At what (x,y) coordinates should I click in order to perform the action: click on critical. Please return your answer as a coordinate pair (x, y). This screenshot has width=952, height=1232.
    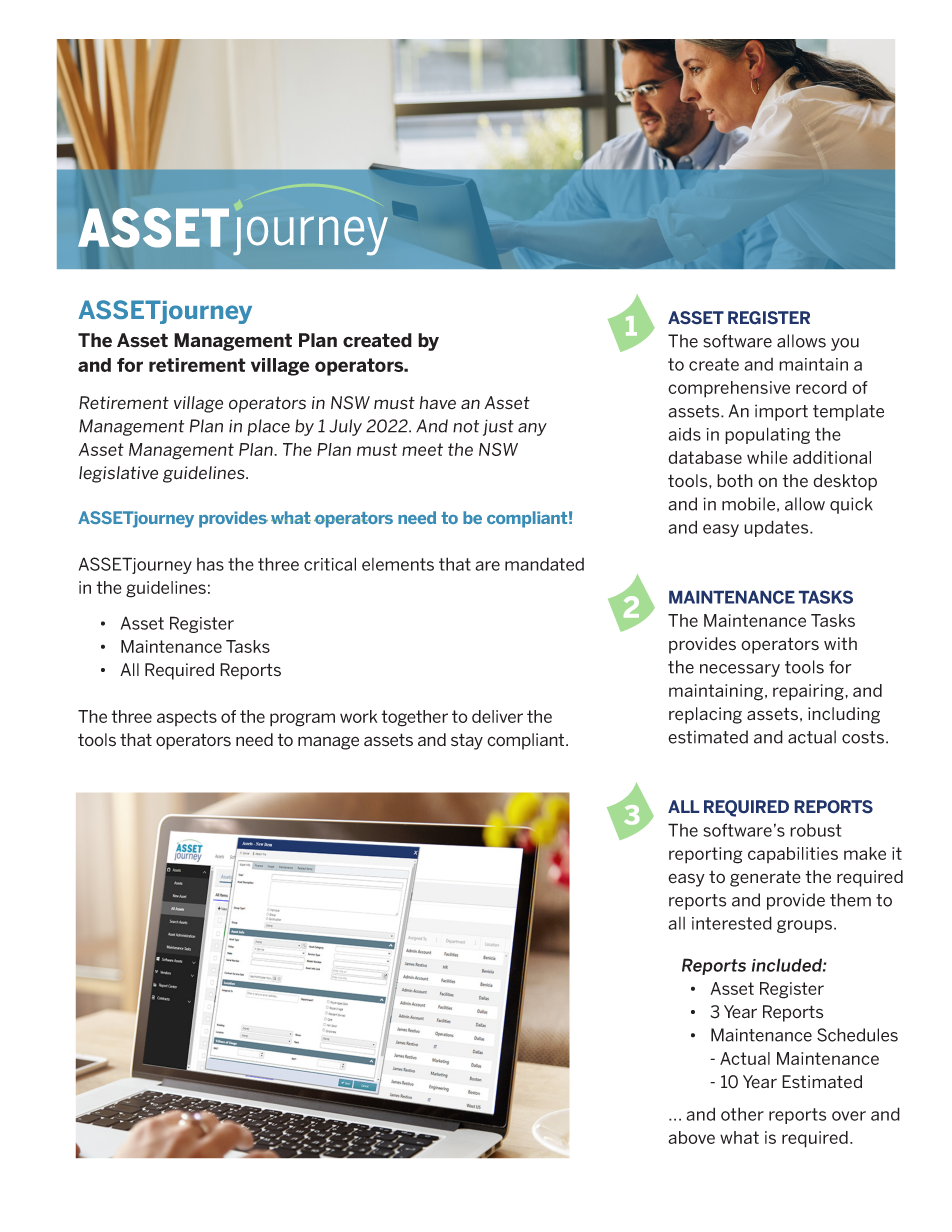
    Looking at the image, I should click on (330, 564).
